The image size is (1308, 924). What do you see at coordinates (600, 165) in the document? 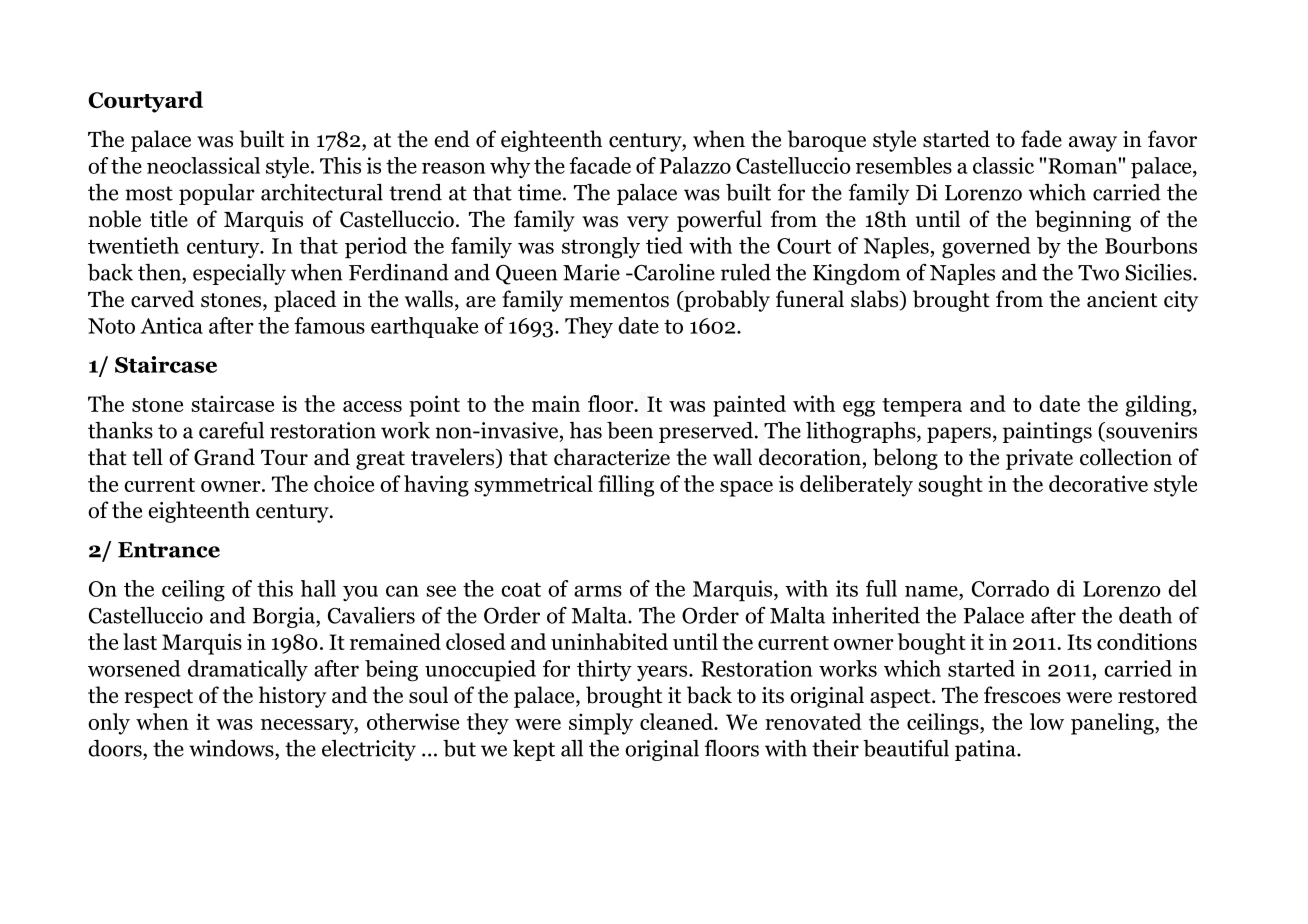
I see `facade` at bounding box center [600, 165].
